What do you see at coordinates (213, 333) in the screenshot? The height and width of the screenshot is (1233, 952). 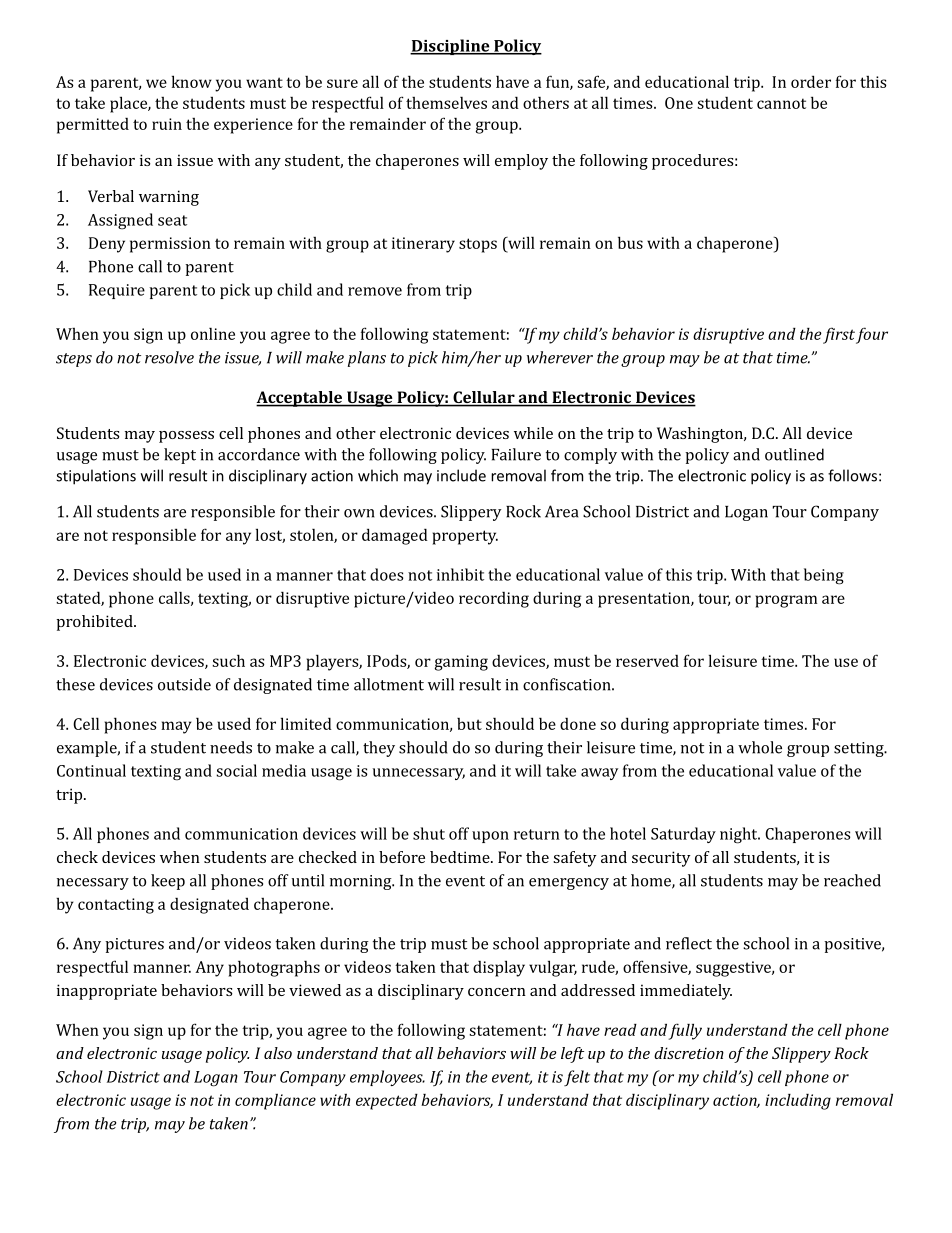 I see `online` at bounding box center [213, 333].
